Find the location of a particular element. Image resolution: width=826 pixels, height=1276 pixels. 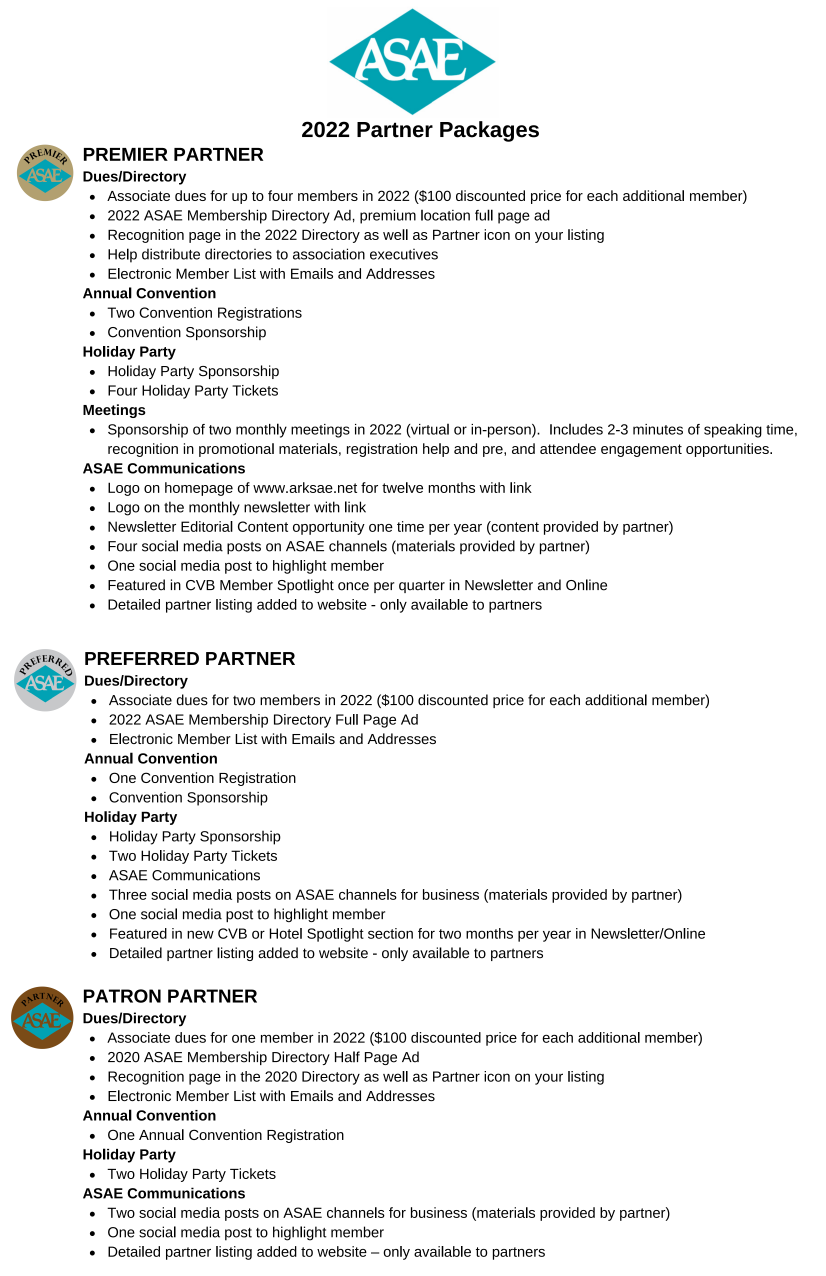

Packages is located at coordinates (489, 131).
